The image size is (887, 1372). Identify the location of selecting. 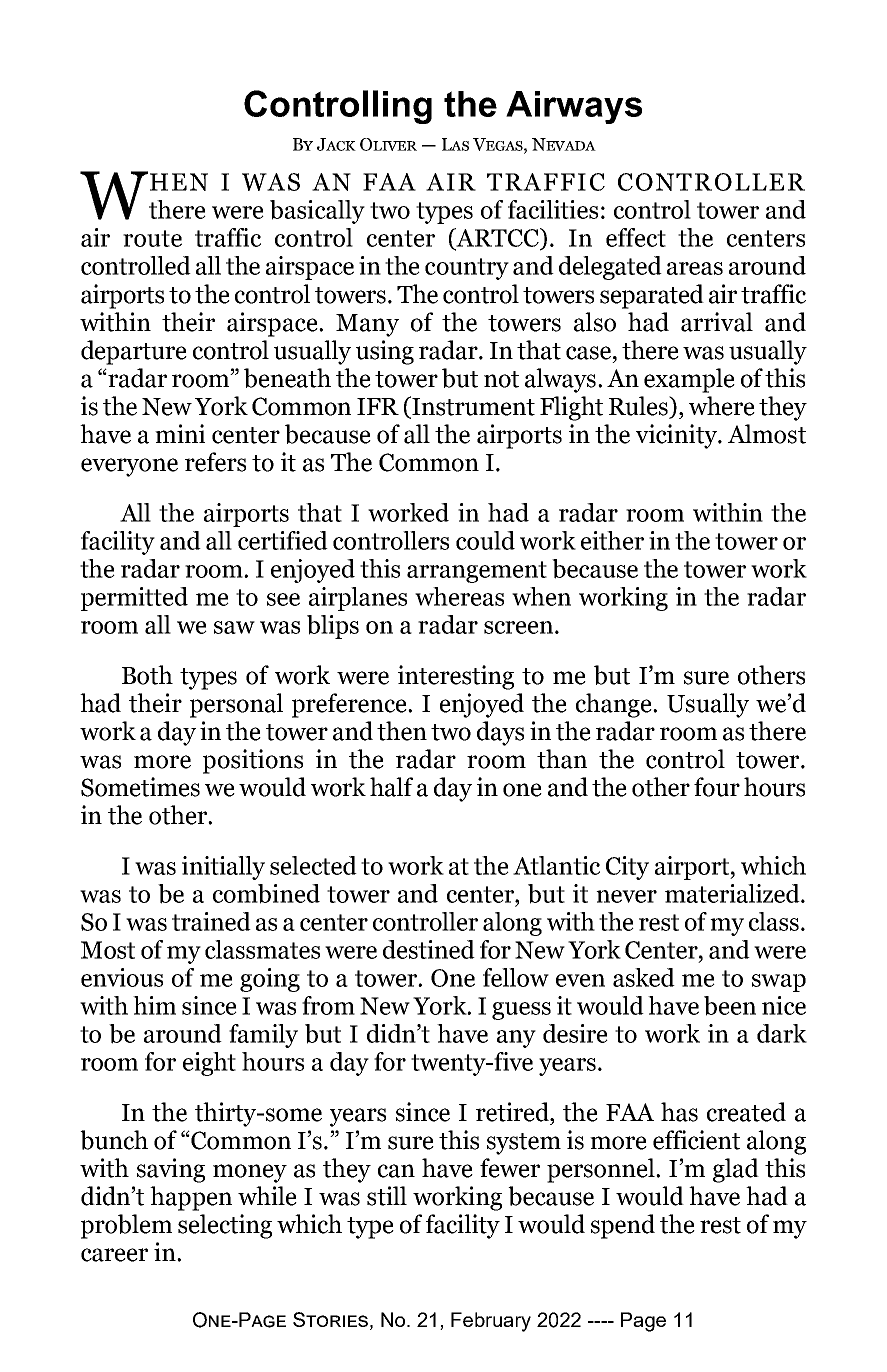
(225, 1226).
